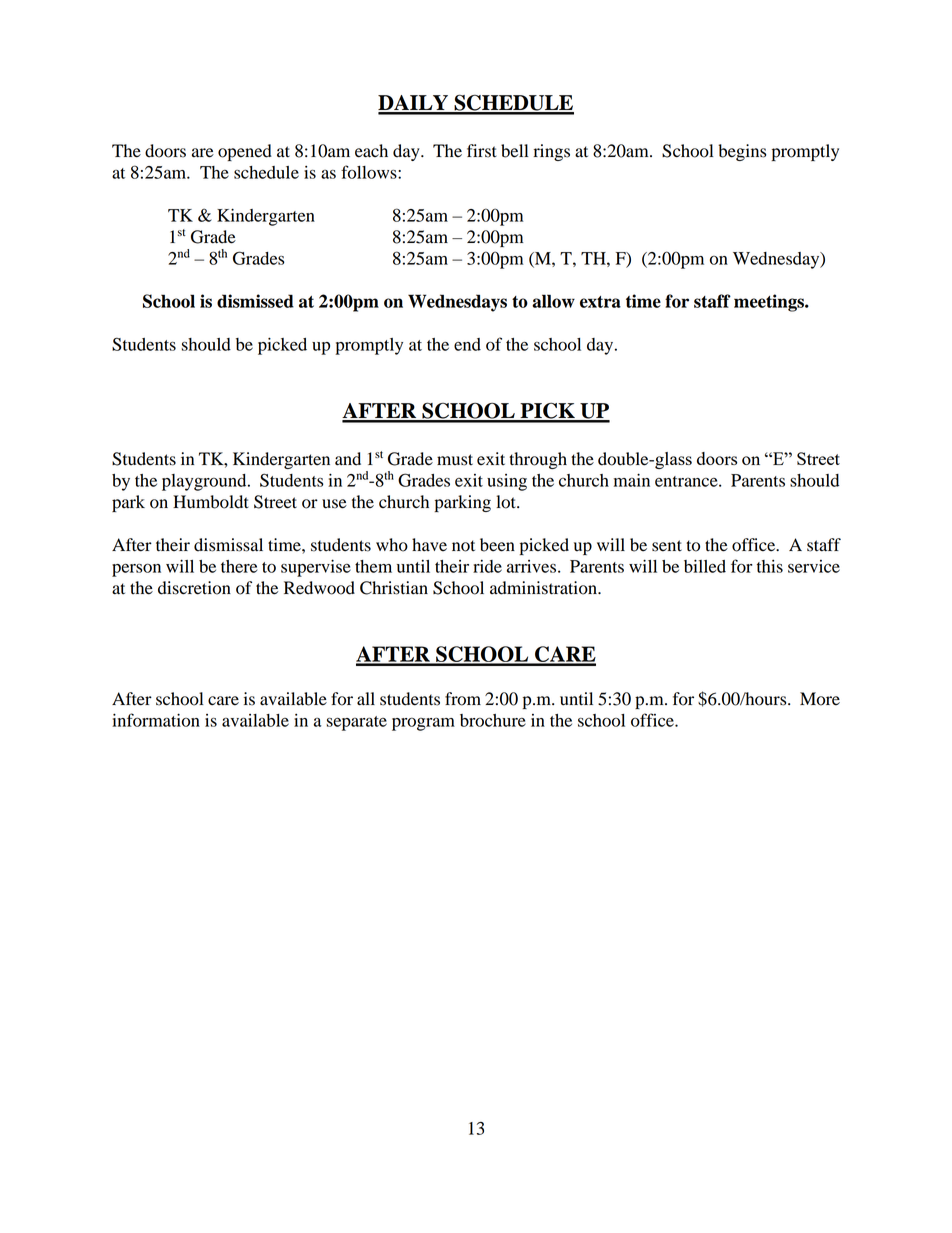  I want to click on dismissed, so click(255, 301).
